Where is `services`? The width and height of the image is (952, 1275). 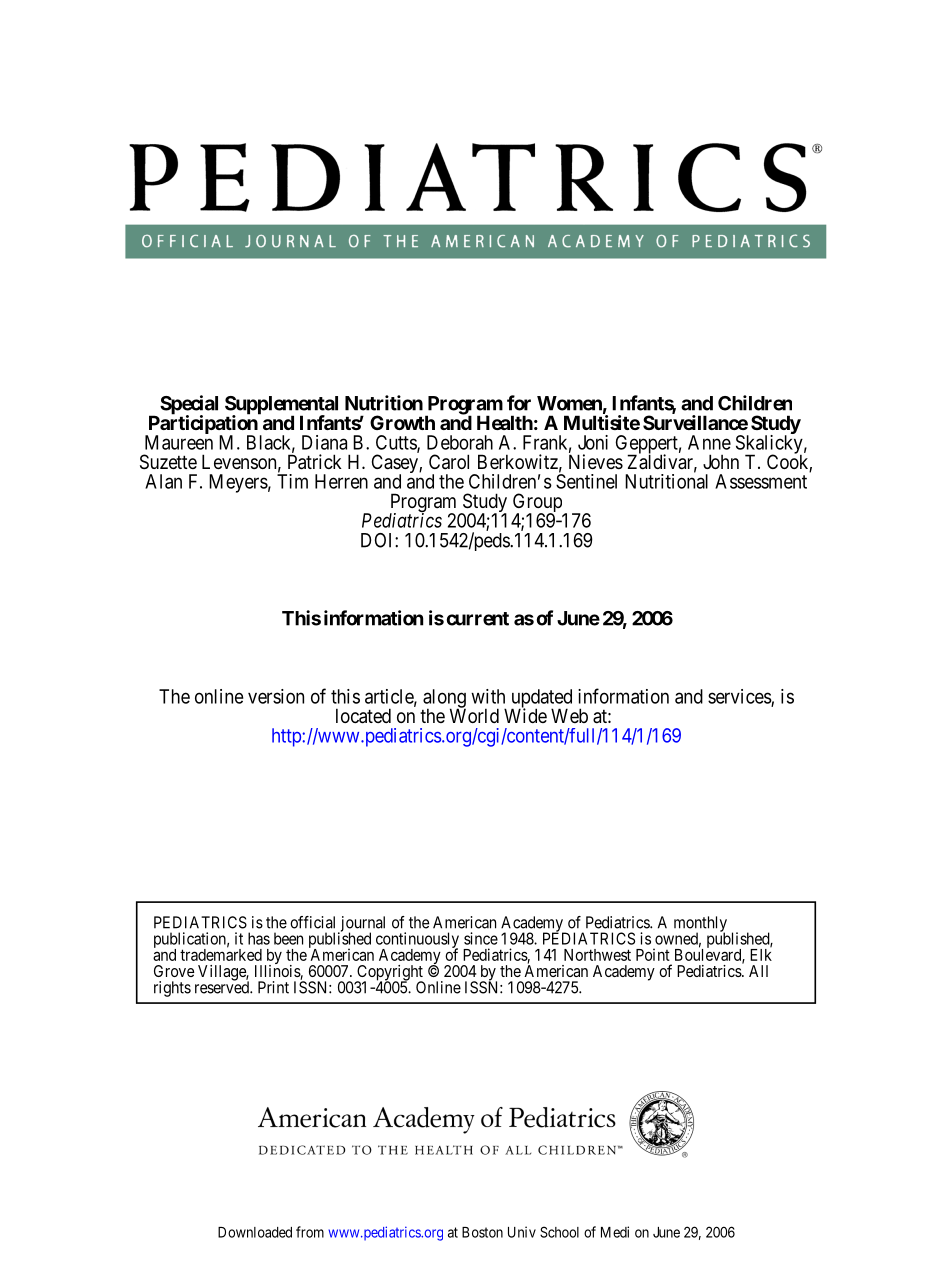
services is located at coordinates (740, 697).
